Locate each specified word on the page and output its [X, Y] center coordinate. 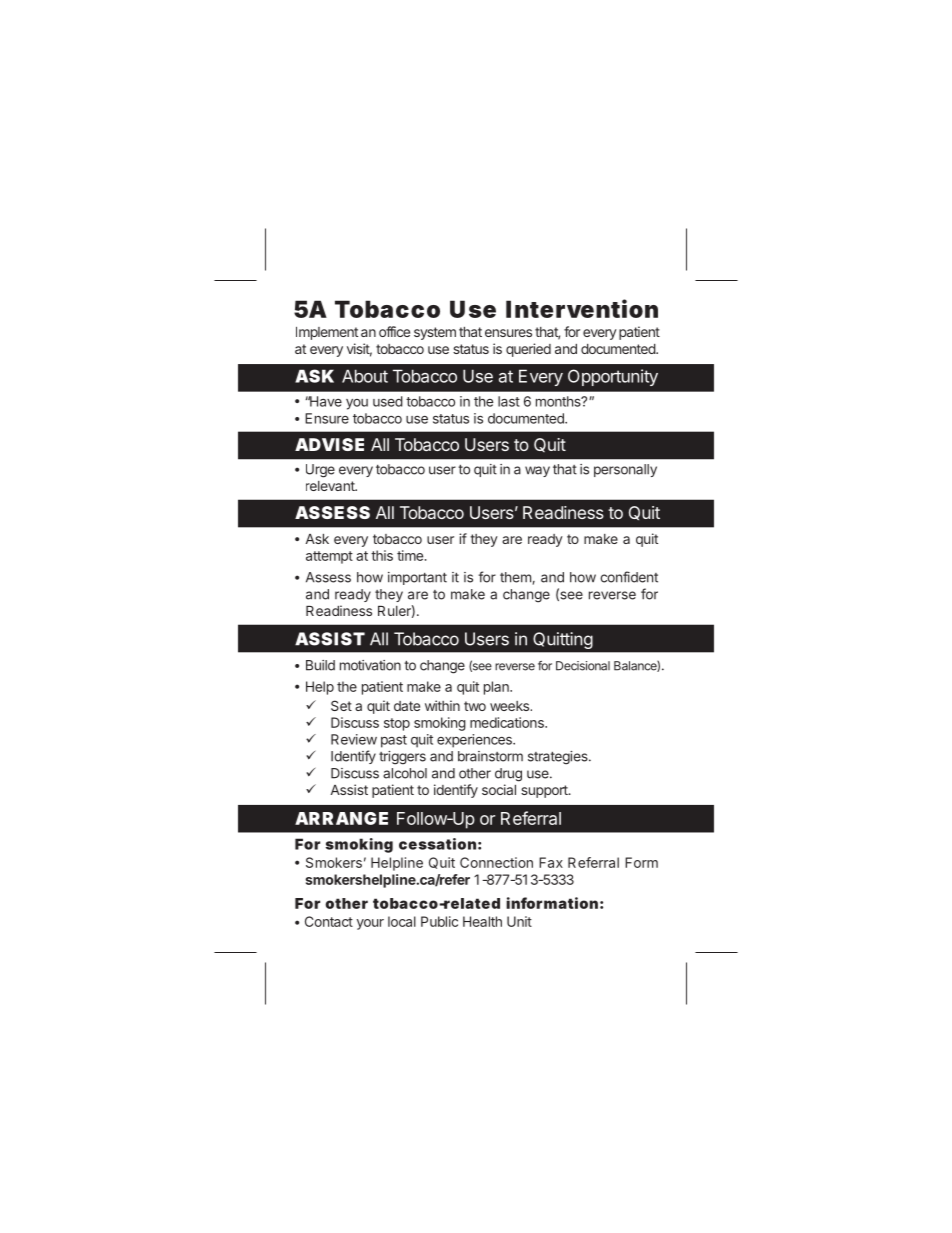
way [537, 471]
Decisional [583, 666]
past [394, 741]
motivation [370, 665]
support [545, 791]
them [516, 578]
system [435, 333]
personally [625, 470]
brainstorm [490, 756]
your [370, 924]
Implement [327, 333]
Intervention [582, 308]
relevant [331, 486]
